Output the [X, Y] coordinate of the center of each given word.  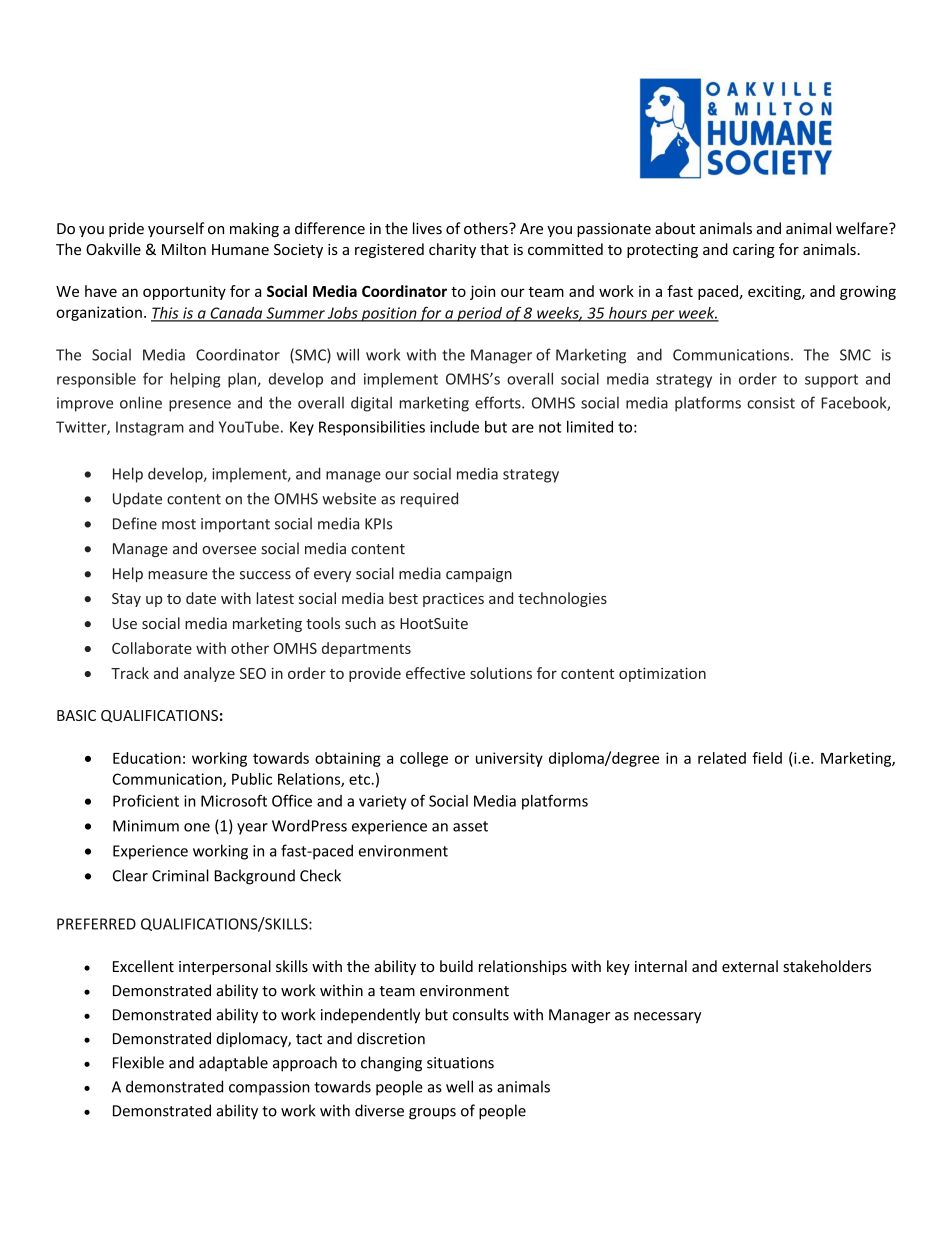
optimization [662, 675]
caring [754, 251]
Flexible [138, 1062]
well [459, 1086]
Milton [184, 249]
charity [452, 250]
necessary [667, 1018]
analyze [209, 674]
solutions [501, 673]
